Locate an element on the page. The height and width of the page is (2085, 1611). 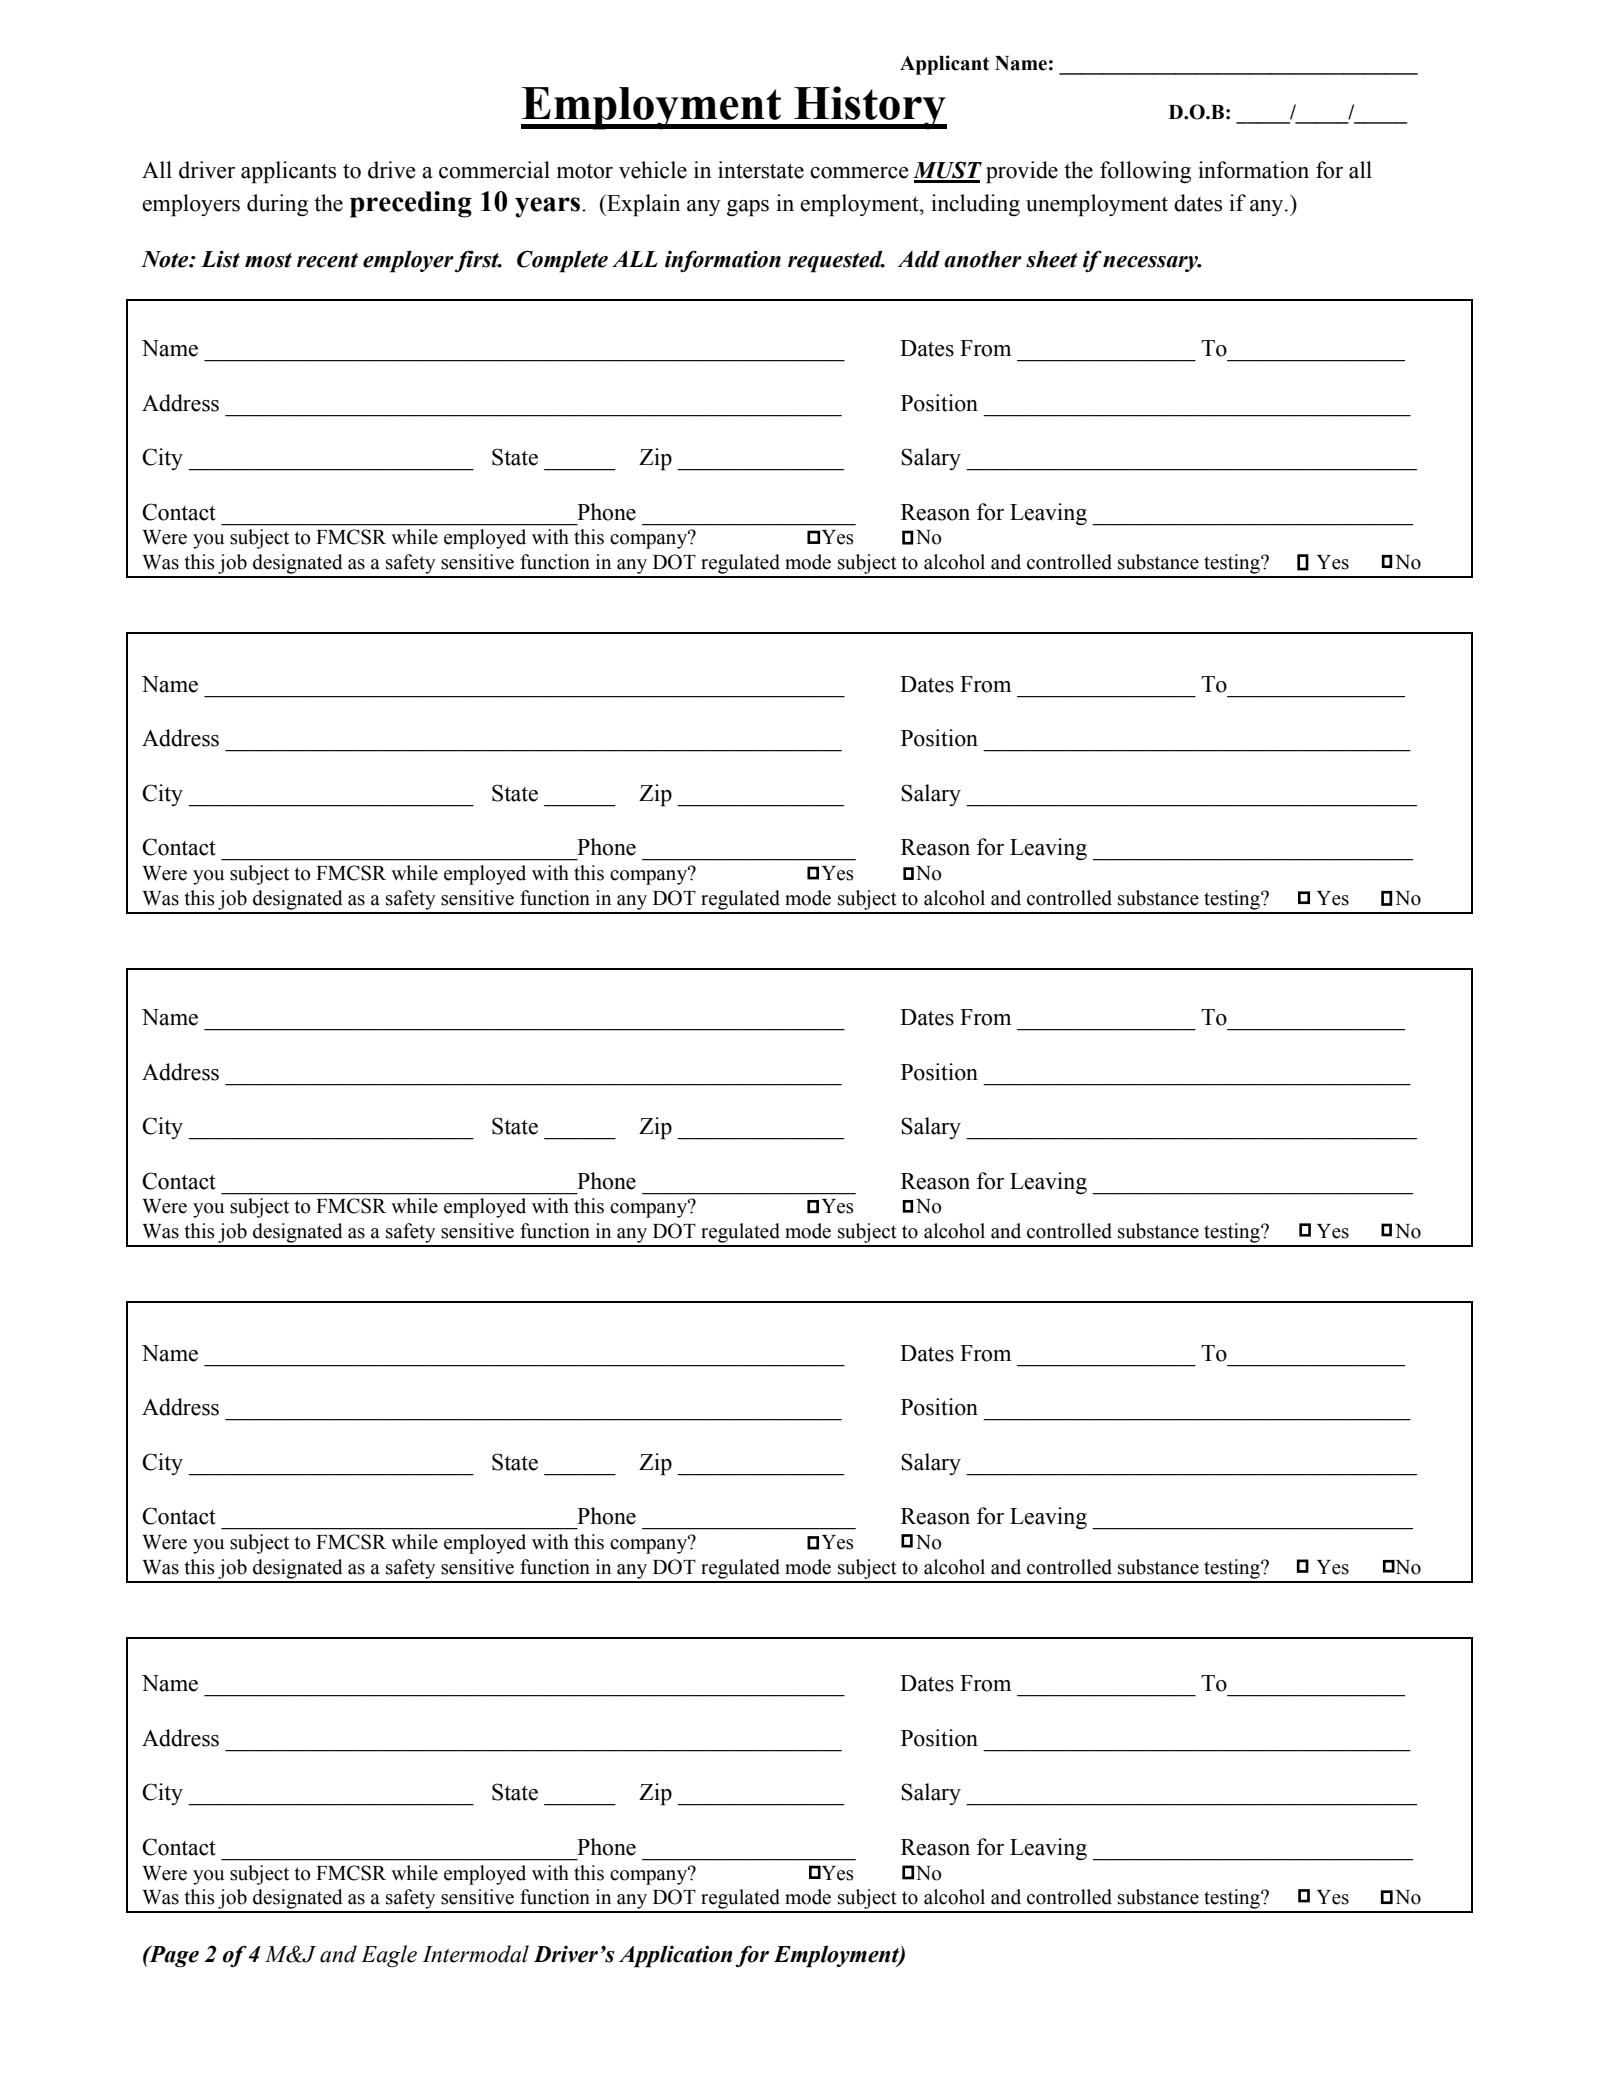
vehicle is located at coordinates (653, 170).
